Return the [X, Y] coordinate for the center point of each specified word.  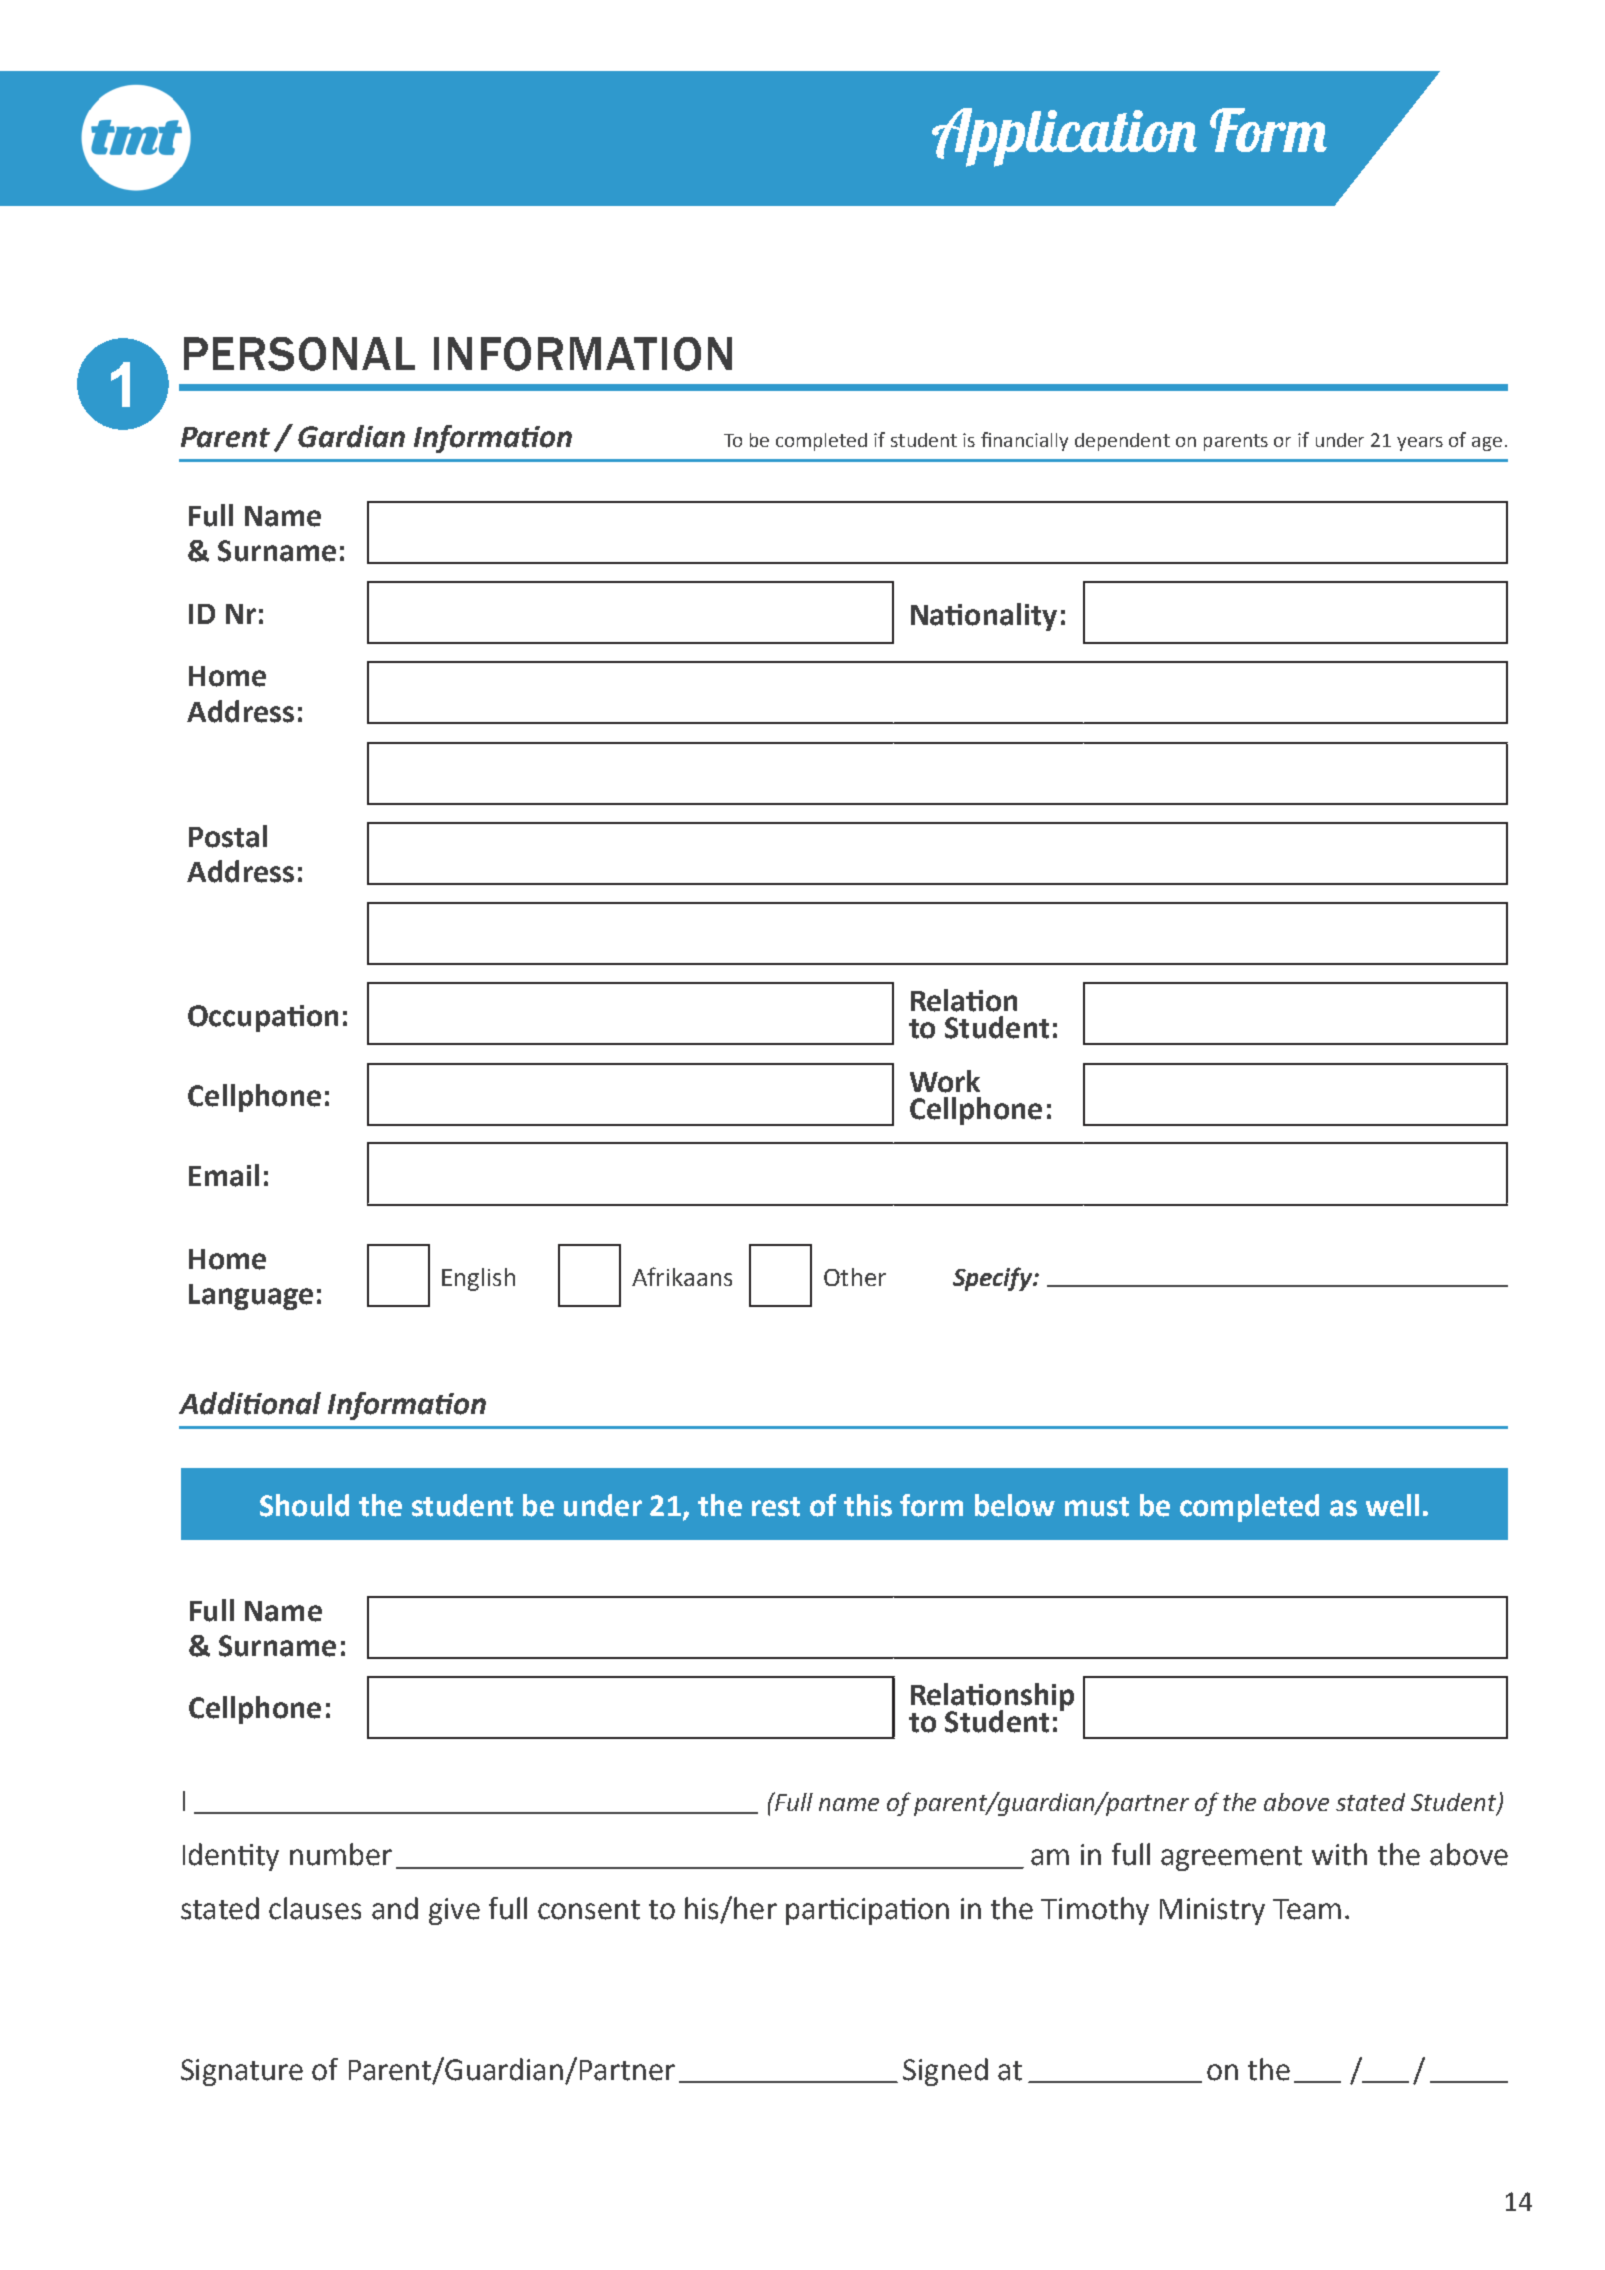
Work [945, 1081]
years [1420, 444]
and [395, 1908]
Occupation [263, 1018]
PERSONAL [299, 354]
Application [1064, 137]
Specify [994, 1279]
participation [867, 1911]
